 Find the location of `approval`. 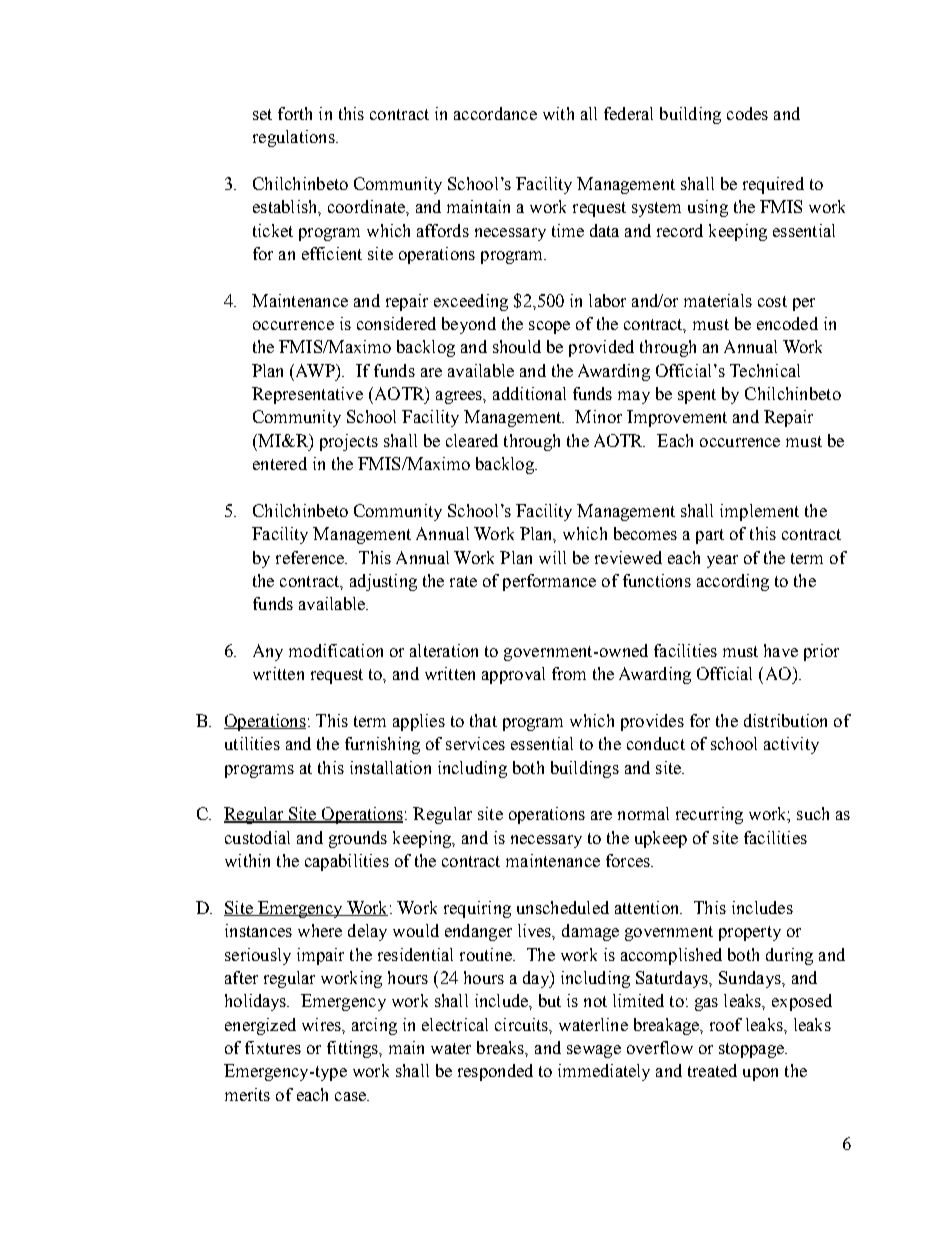

approval is located at coordinates (513, 675).
